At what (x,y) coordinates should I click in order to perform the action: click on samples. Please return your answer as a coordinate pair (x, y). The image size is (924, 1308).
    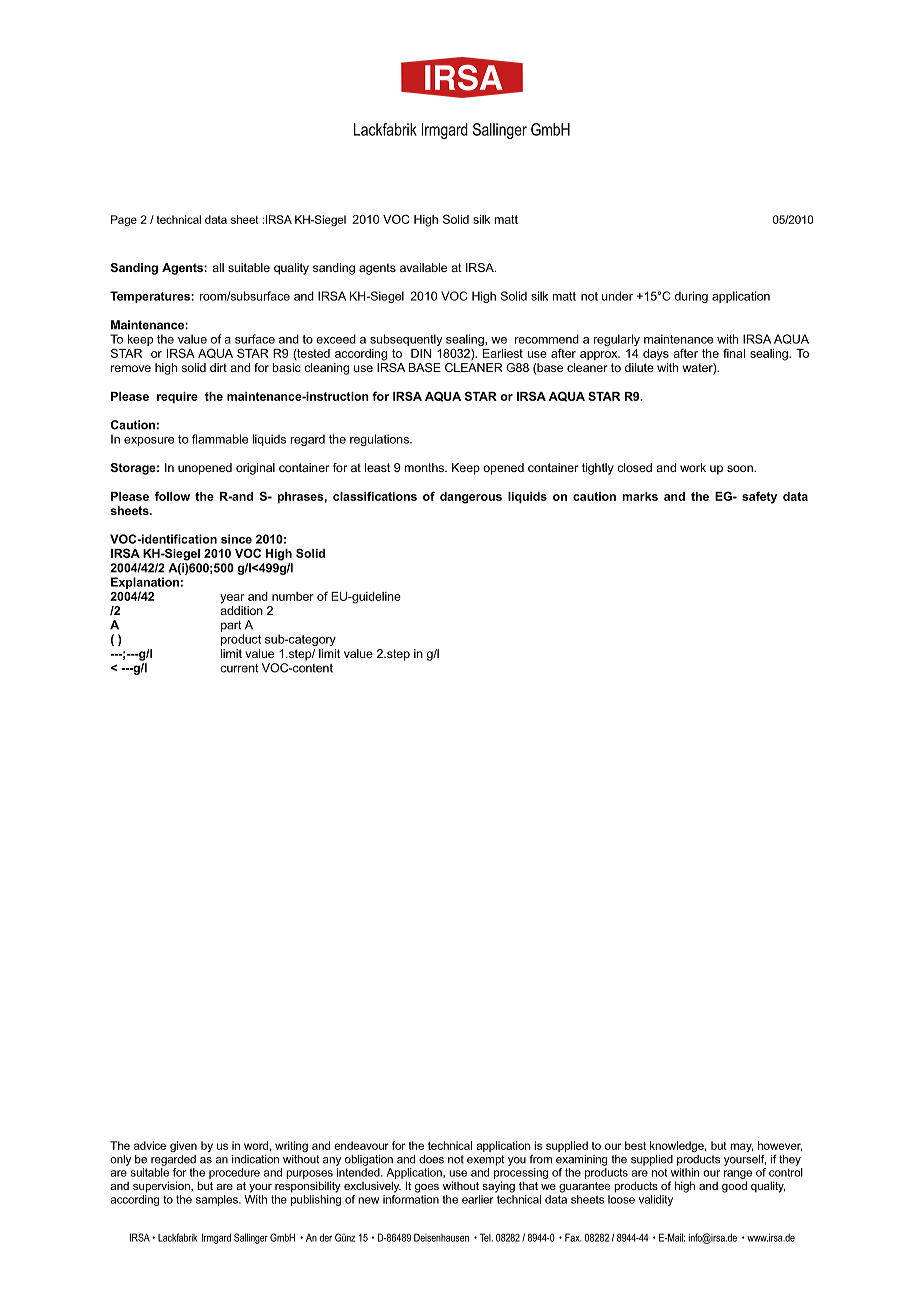
    Looking at the image, I should click on (218, 1200).
